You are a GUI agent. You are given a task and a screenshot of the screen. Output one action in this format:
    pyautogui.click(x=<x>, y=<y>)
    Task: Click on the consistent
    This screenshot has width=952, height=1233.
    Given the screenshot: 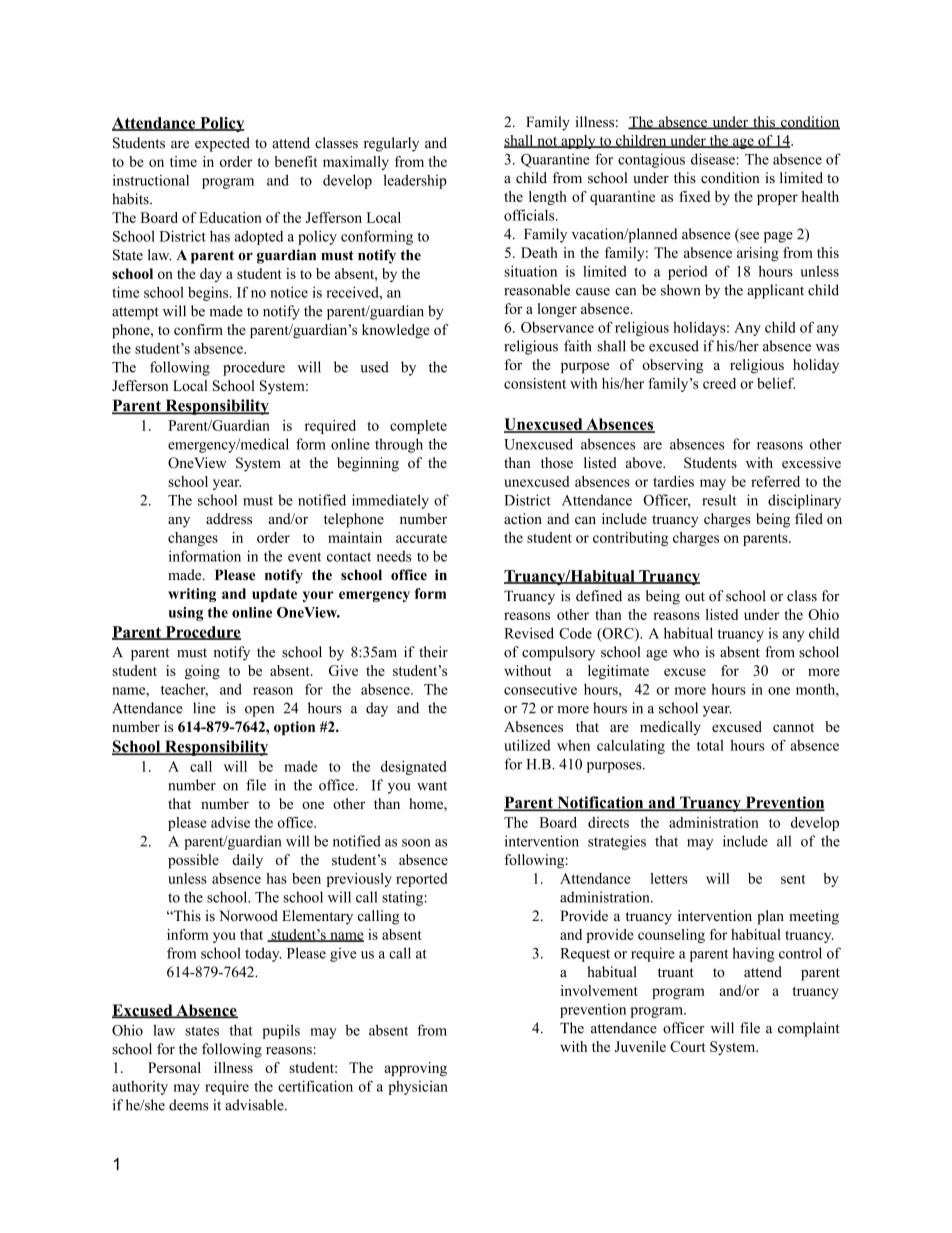 What is the action you would take?
    pyautogui.click(x=535, y=383)
